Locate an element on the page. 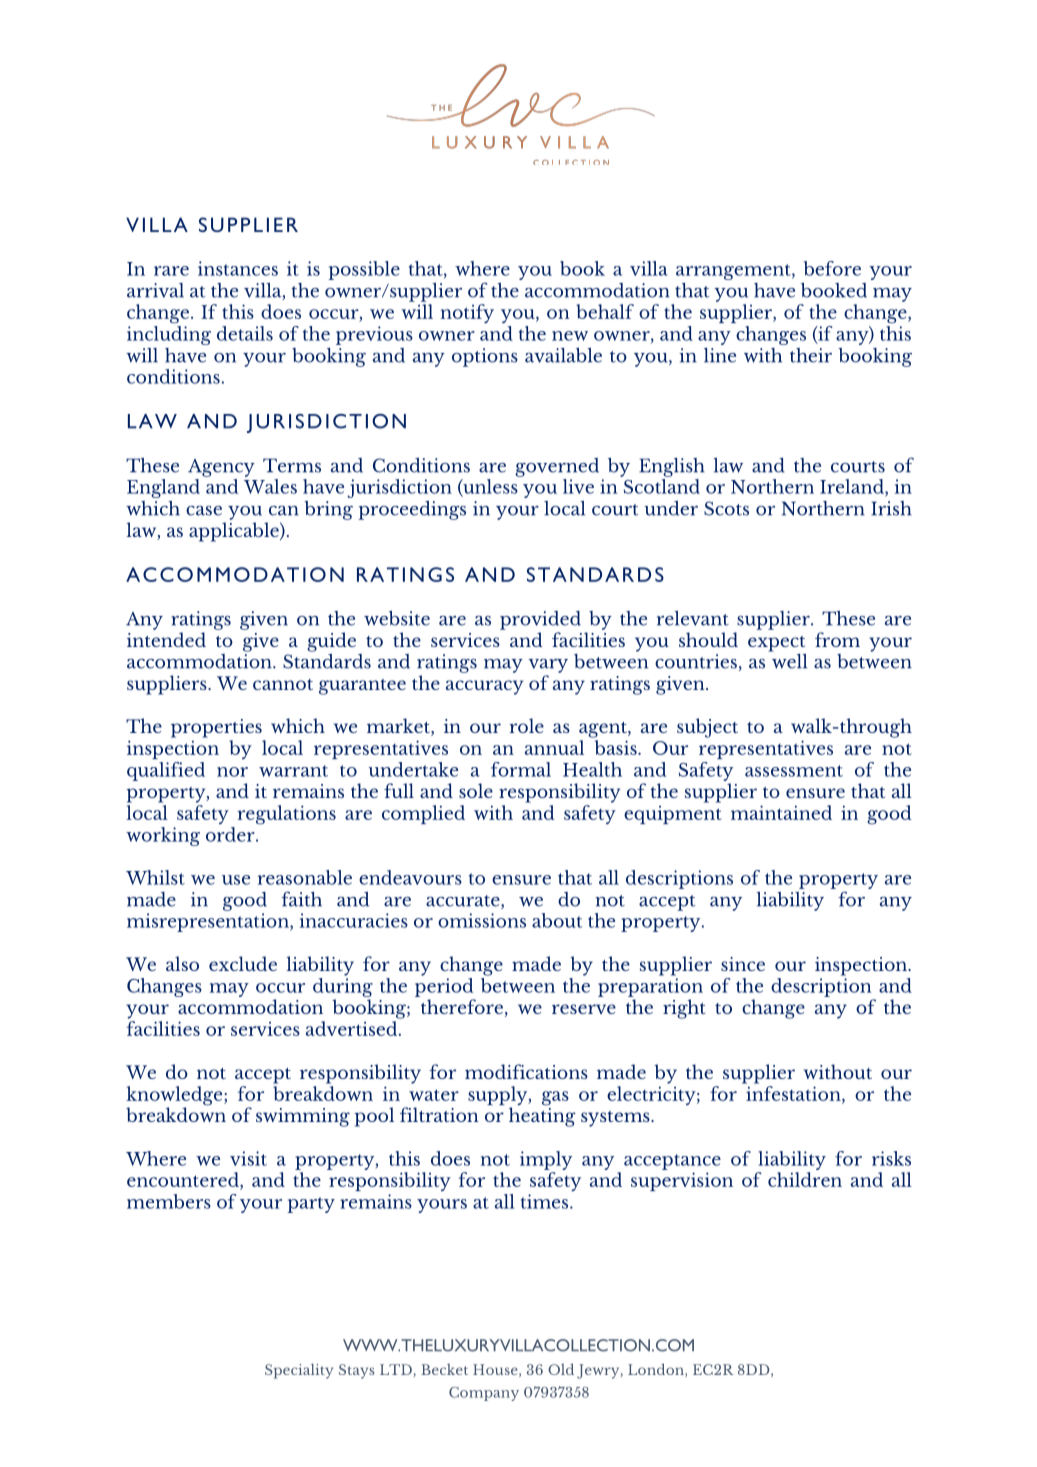 The height and width of the page is (1467, 1037). exclude is located at coordinates (243, 963).
